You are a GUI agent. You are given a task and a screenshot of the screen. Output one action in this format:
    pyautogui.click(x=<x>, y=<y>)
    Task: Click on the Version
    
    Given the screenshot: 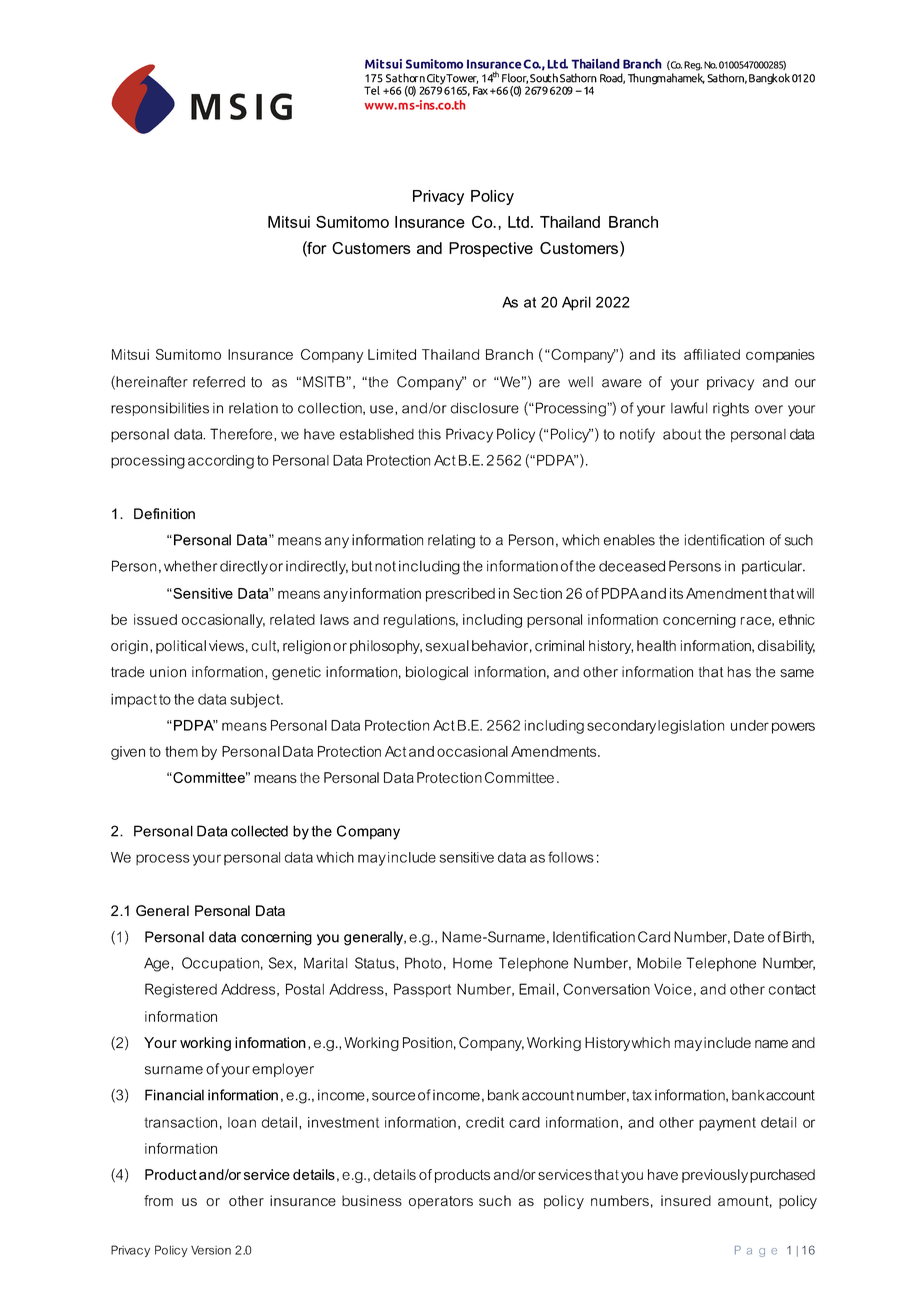 What is the action you would take?
    pyautogui.click(x=211, y=1250)
